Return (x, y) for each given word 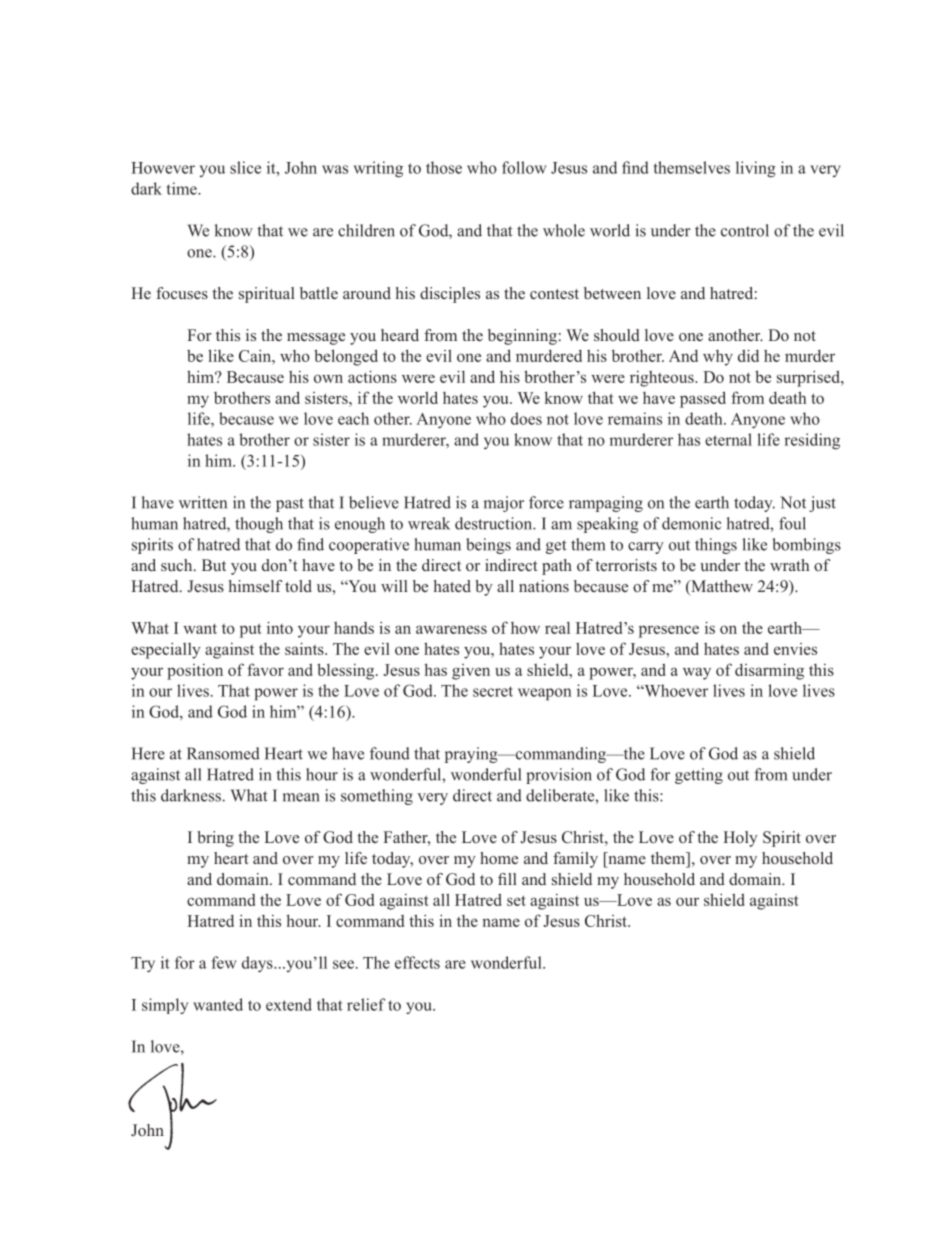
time (183, 188)
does (526, 418)
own (328, 378)
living (756, 169)
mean (301, 797)
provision (559, 776)
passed (703, 399)
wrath (789, 565)
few (224, 962)
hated (452, 586)
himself (255, 586)
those (444, 167)
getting (699, 776)
